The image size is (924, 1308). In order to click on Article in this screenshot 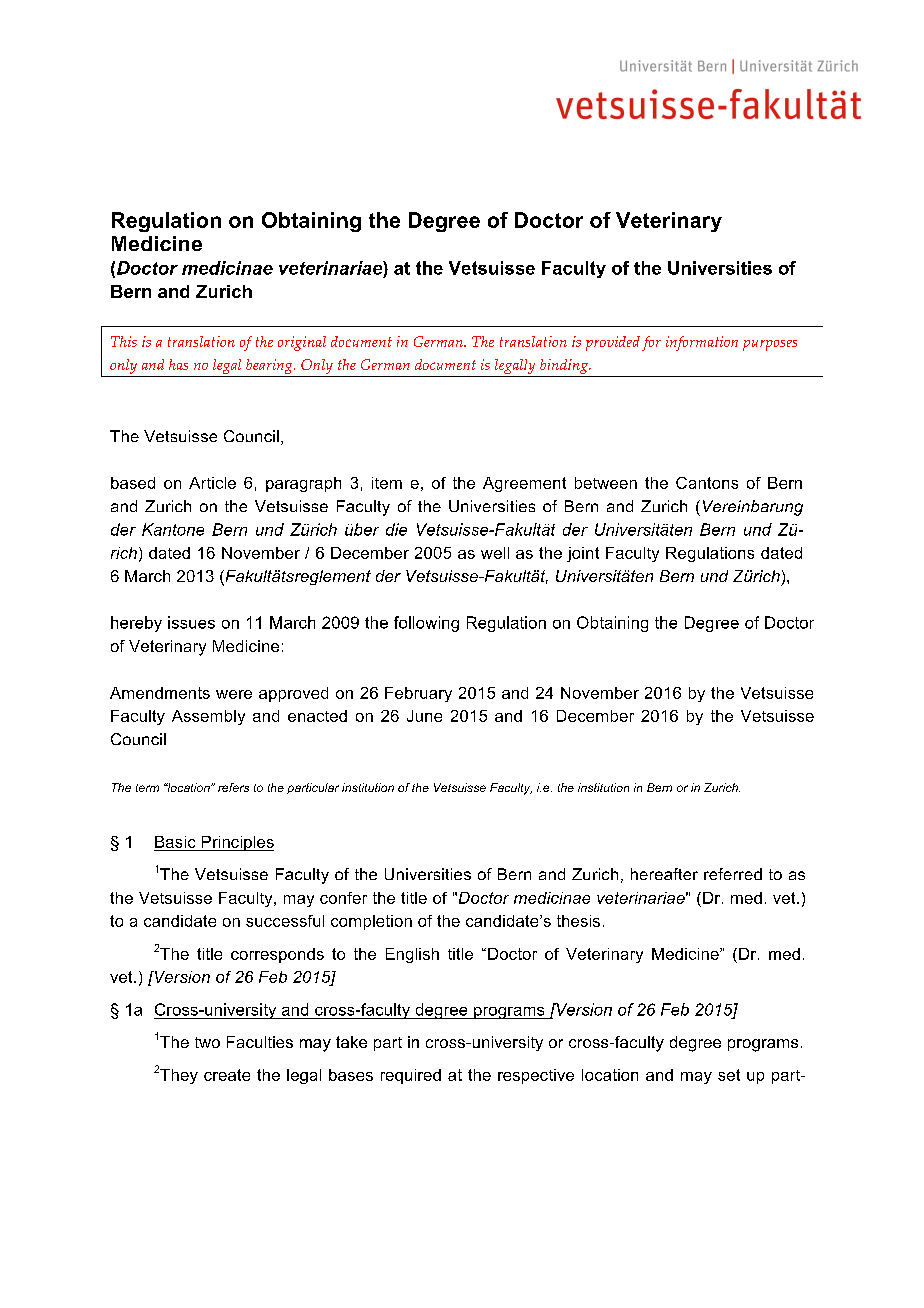, I will do `click(212, 483)`.
